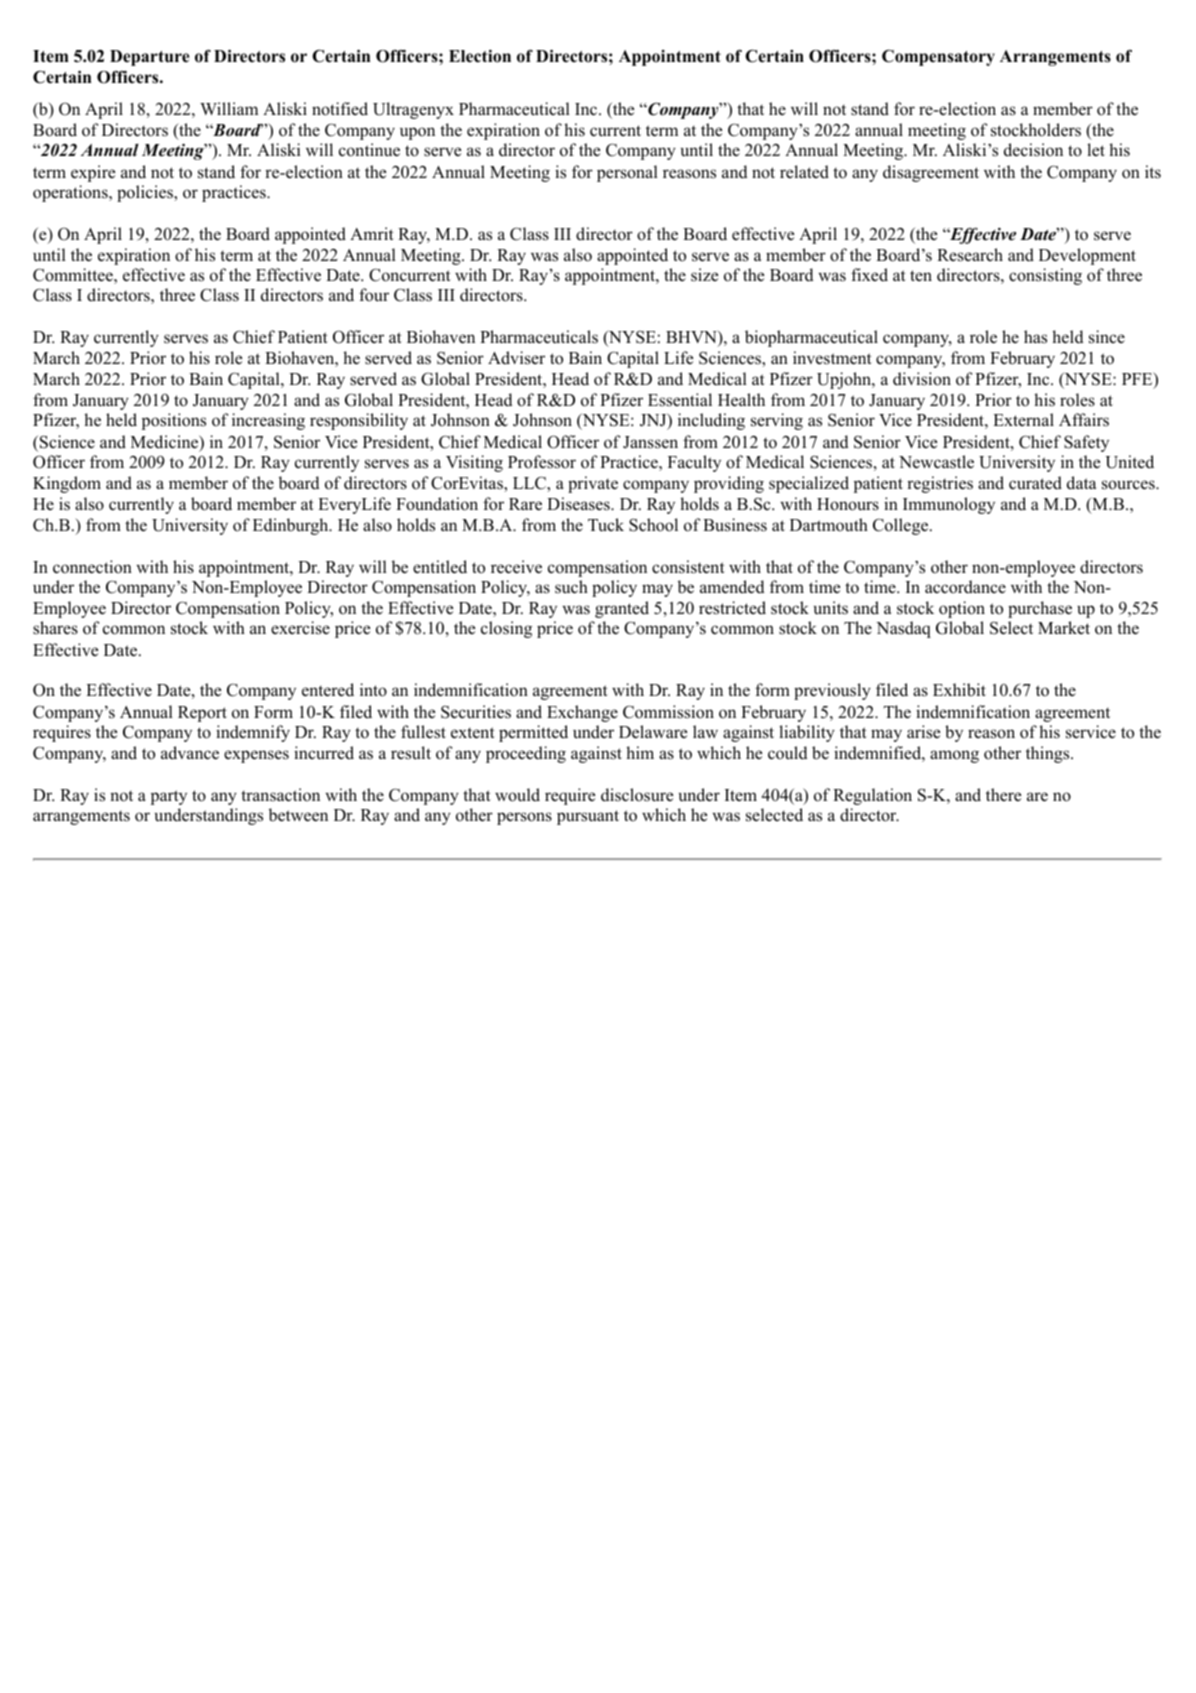 The image size is (1196, 1693). I want to click on party, so click(169, 797).
